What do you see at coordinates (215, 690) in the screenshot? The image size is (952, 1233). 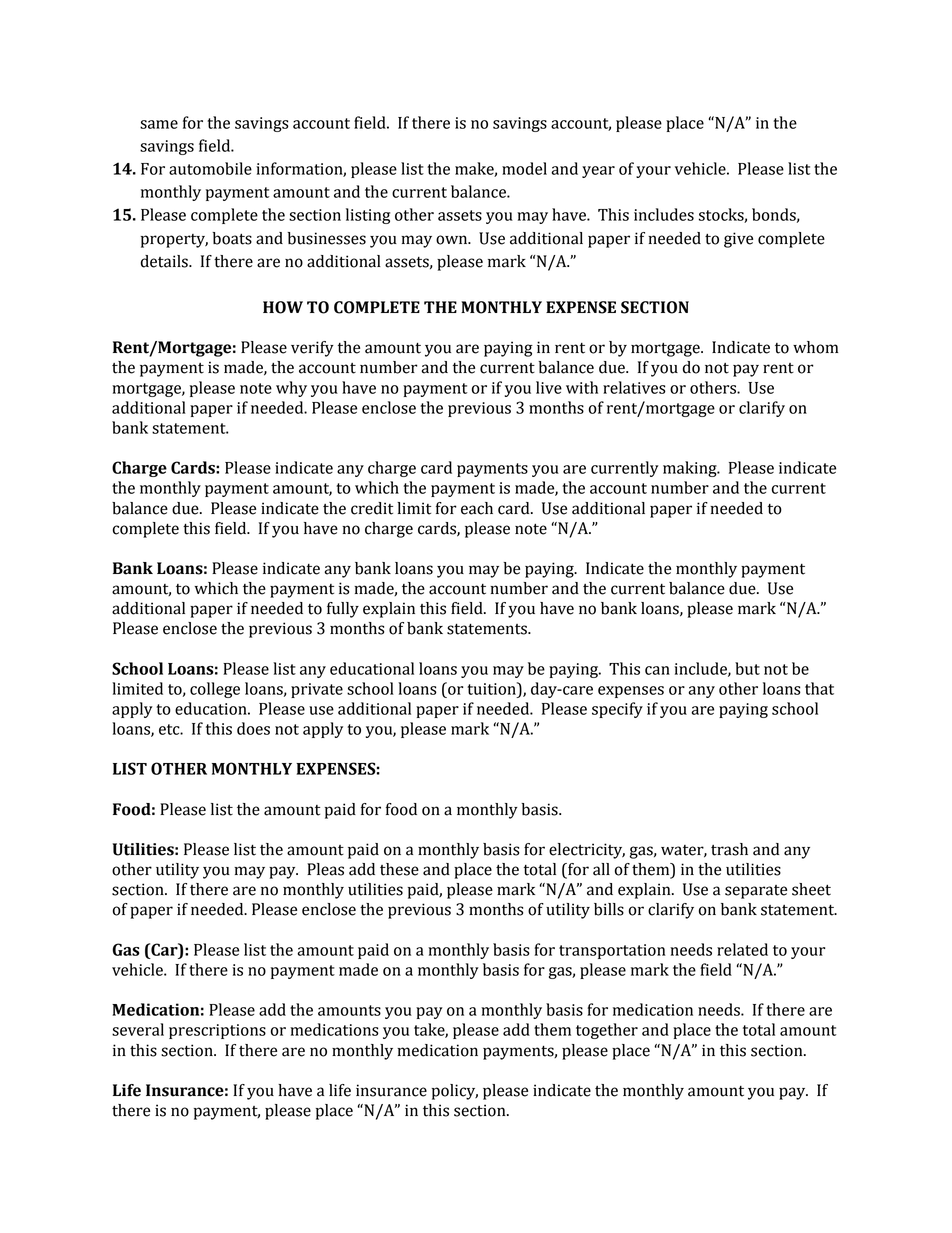 I see `college` at bounding box center [215, 690].
